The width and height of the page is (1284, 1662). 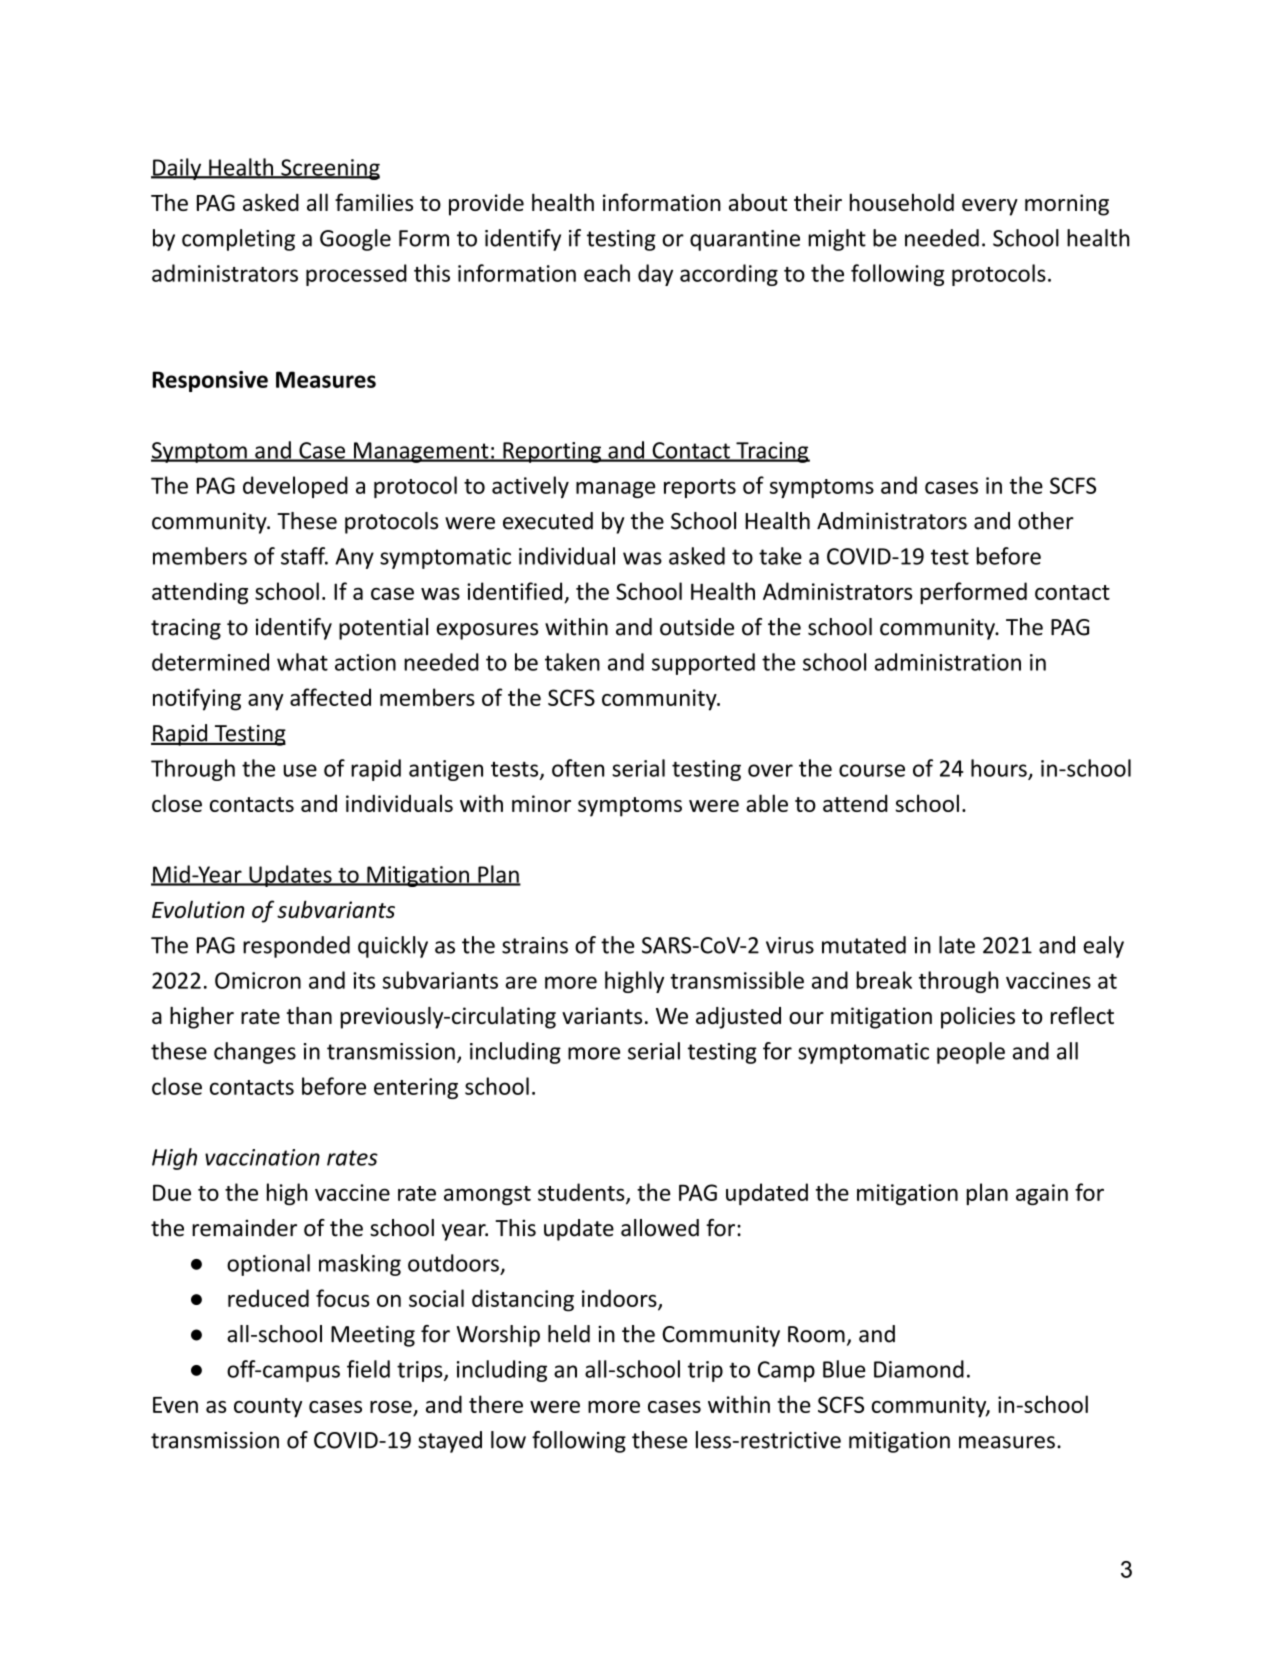 What do you see at coordinates (948, 662) in the page?
I see `administration` at bounding box center [948, 662].
